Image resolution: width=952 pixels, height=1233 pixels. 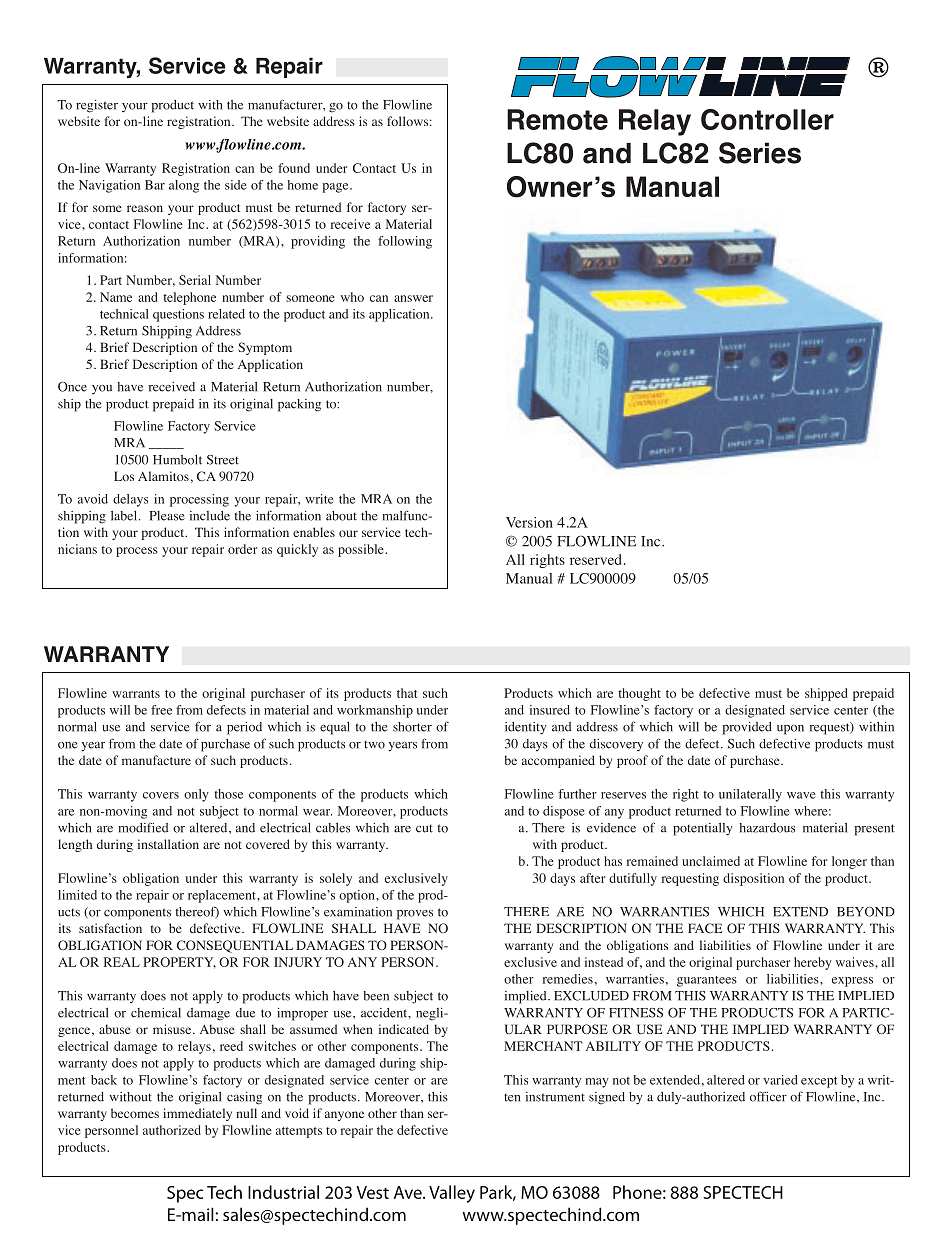 I want to click on immediately, so click(x=197, y=1114).
